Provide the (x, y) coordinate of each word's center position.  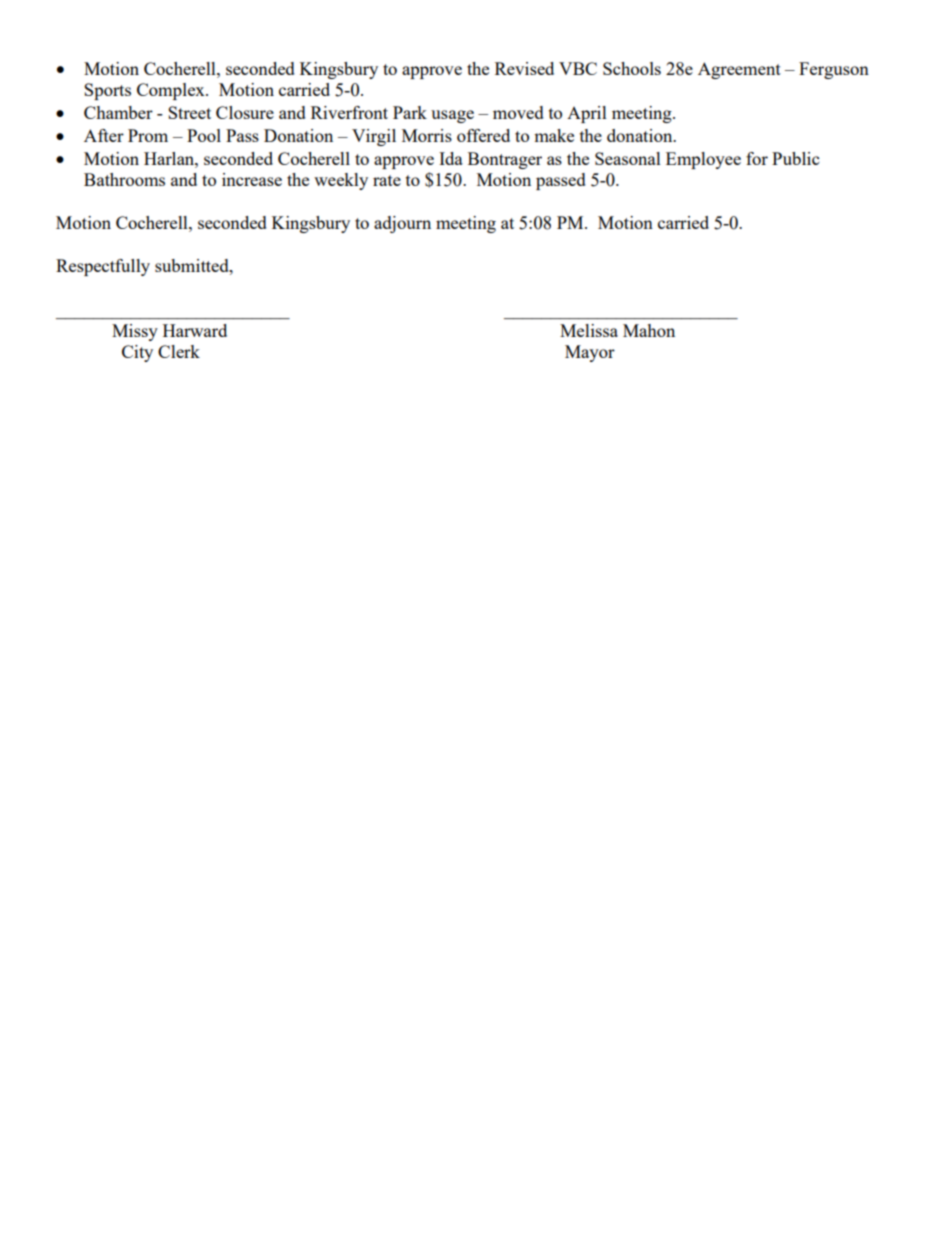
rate (387, 180)
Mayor (590, 353)
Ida (451, 158)
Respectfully (103, 267)
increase (252, 179)
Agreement (739, 70)
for (757, 158)
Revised (524, 68)
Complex (172, 91)
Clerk (179, 351)
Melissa (589, 330)
